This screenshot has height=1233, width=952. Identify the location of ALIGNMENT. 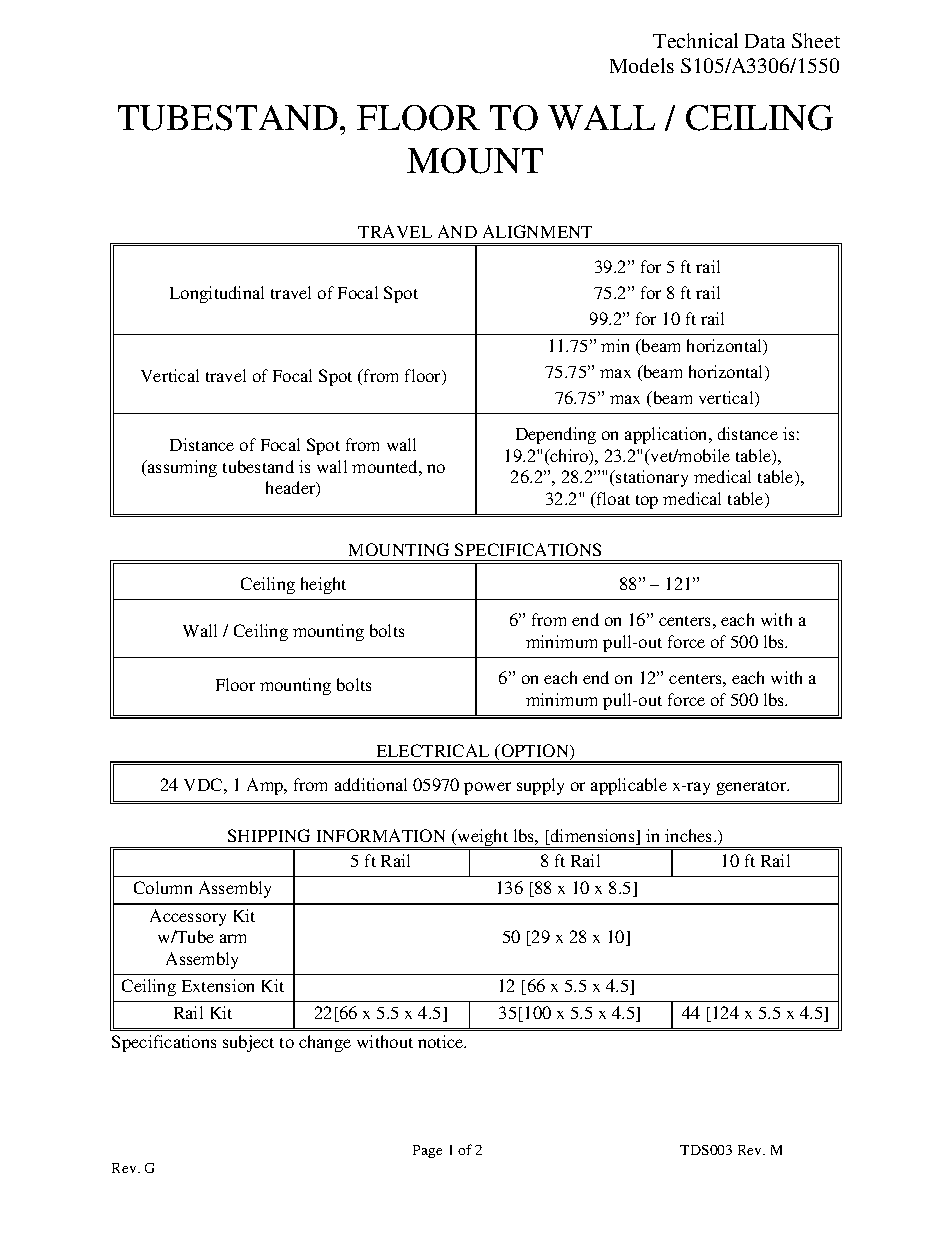
(537, 231).
